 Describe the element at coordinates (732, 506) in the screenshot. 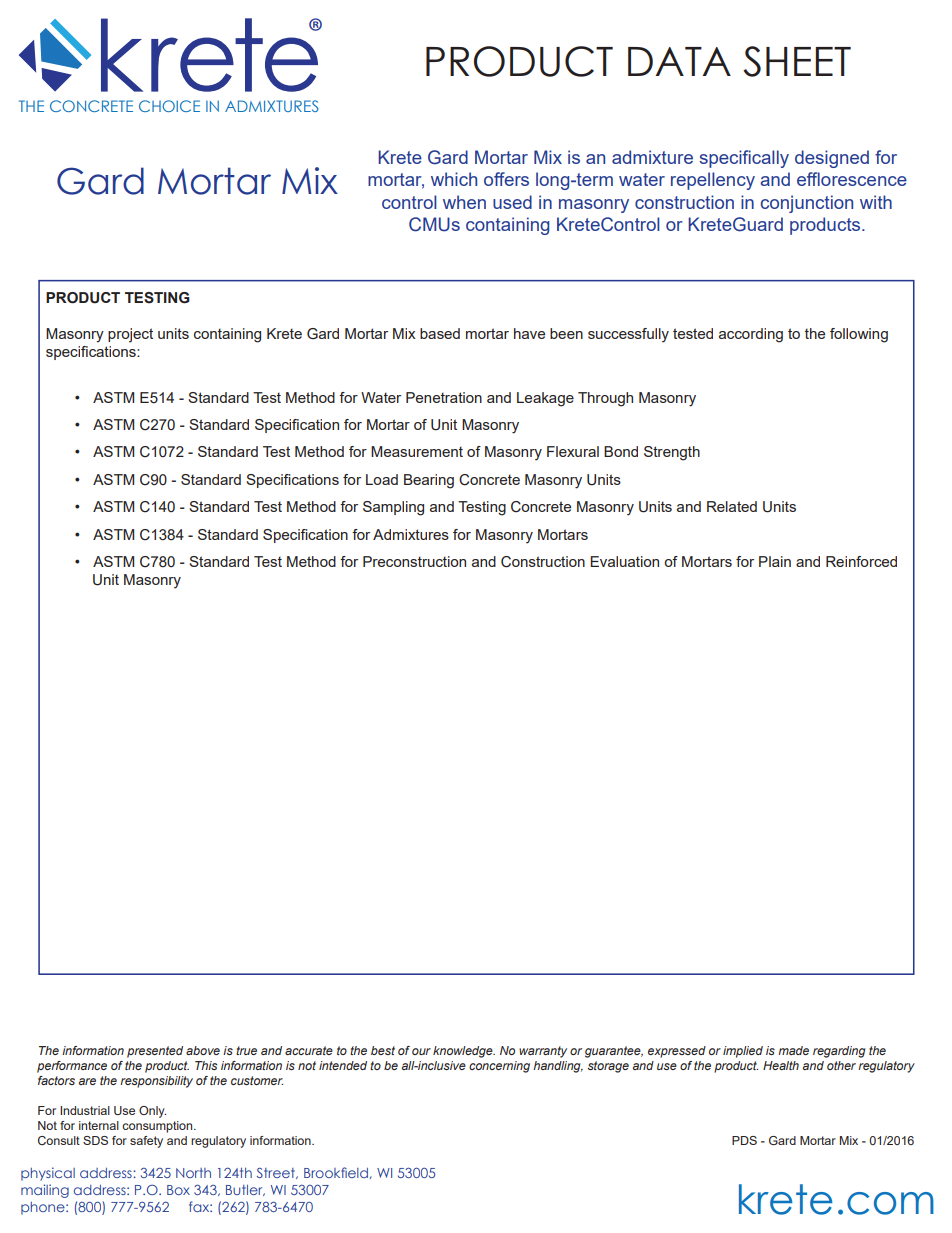

I see `Related` at that location.
